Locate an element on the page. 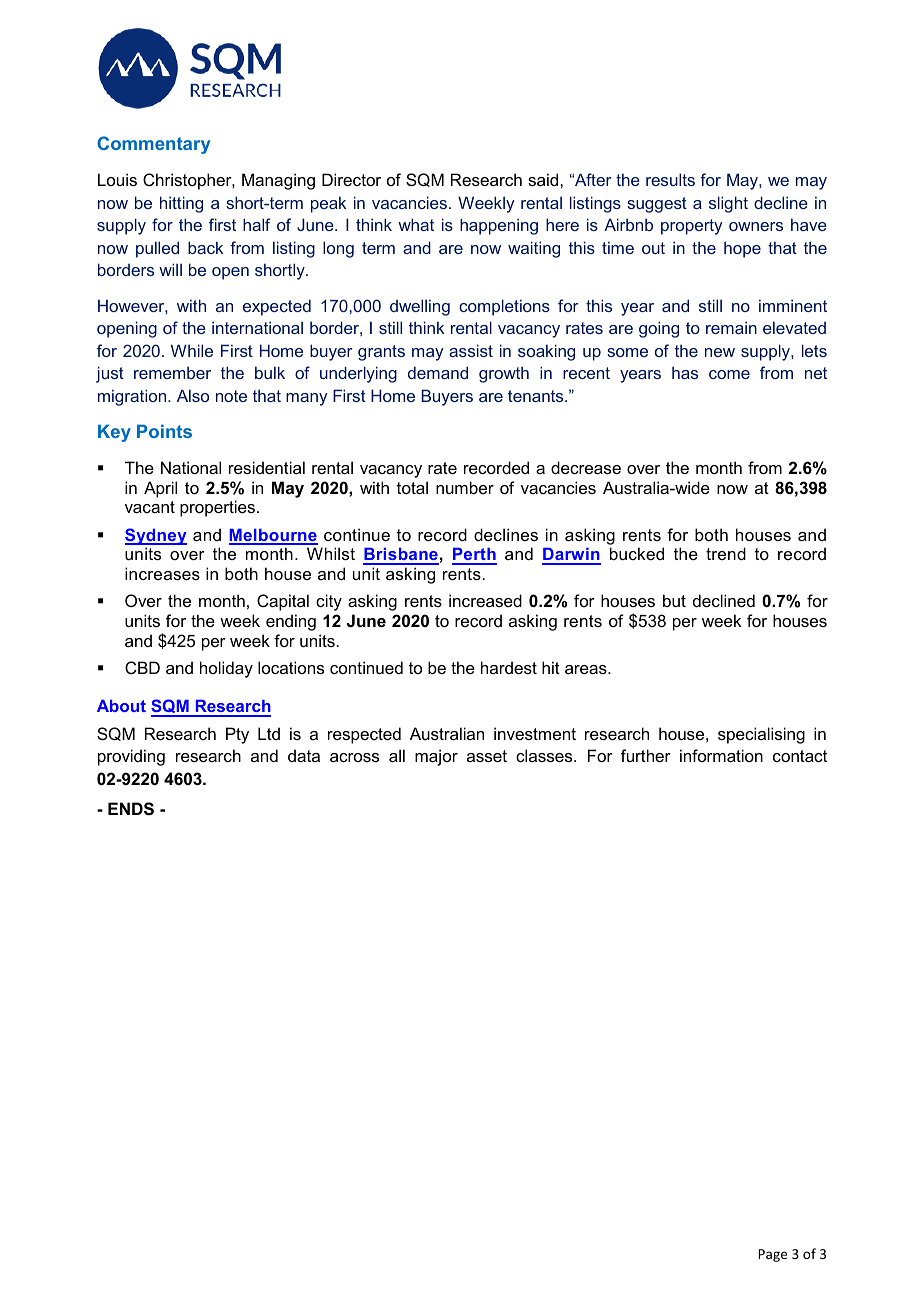  happening is located at coordinates (499, 226).
